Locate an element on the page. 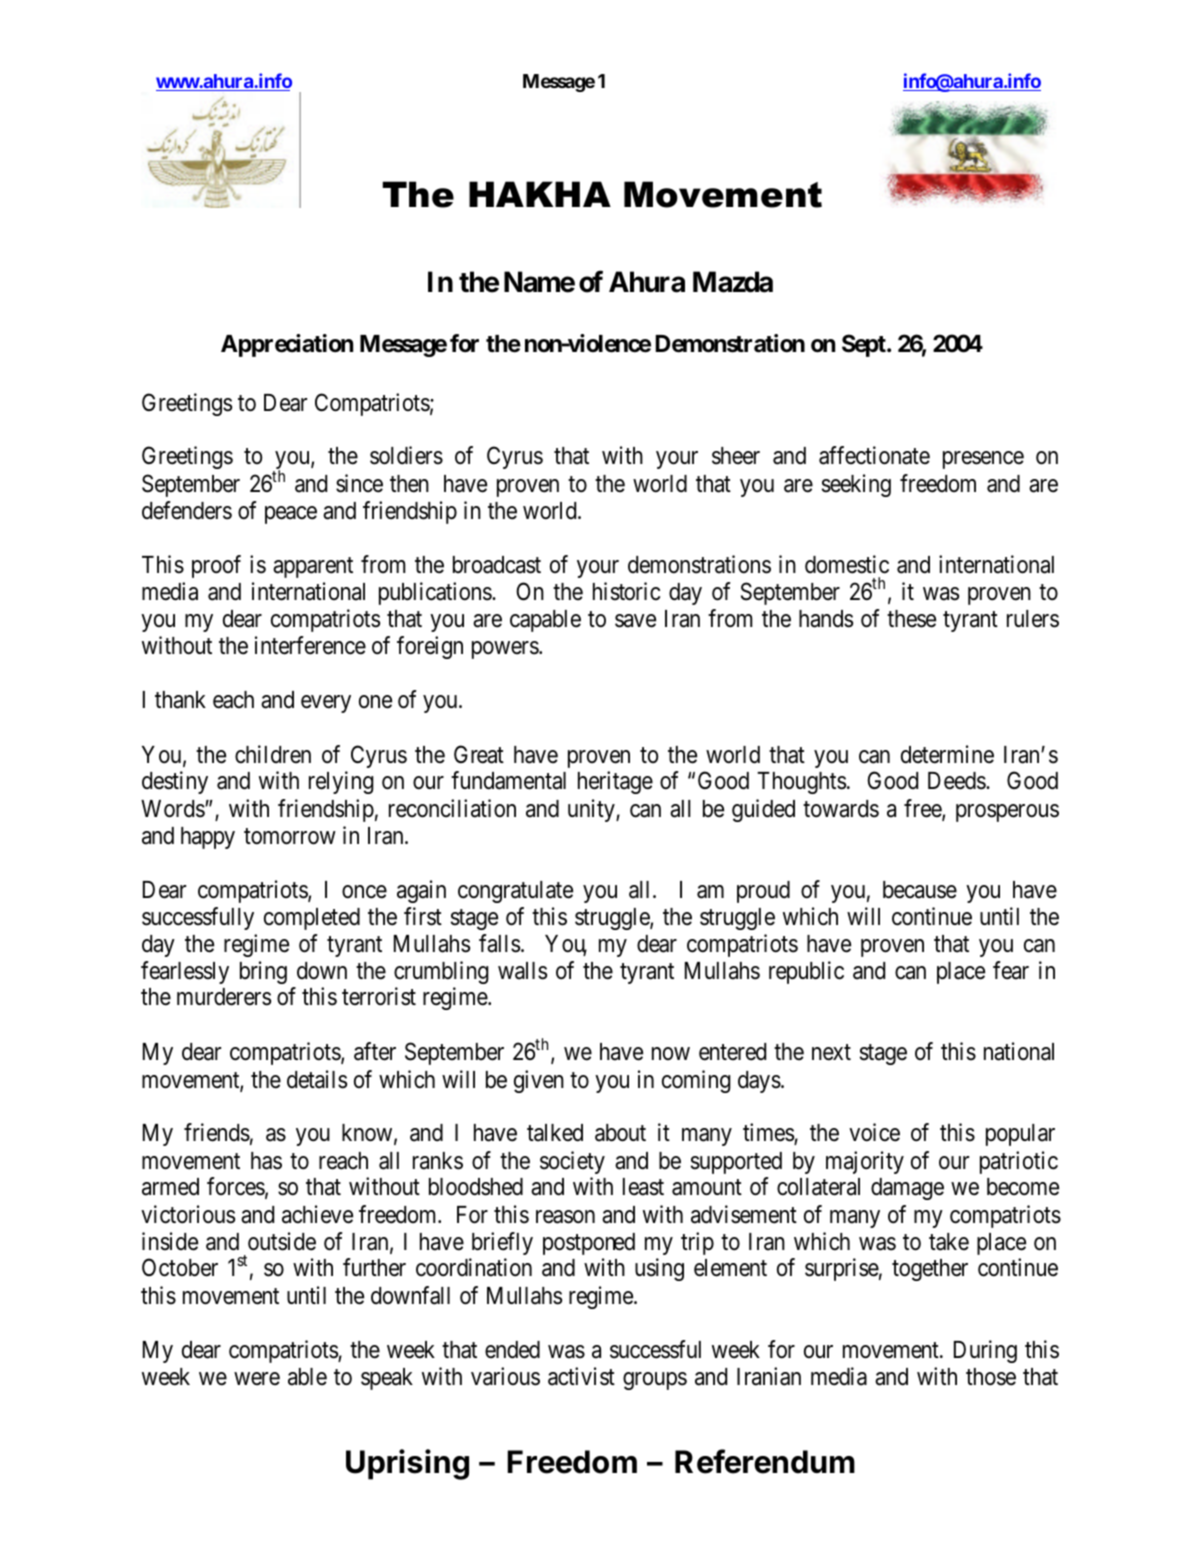 The width and height of the image is (1200, 1553). has is located at coordinates (266, 1161).
